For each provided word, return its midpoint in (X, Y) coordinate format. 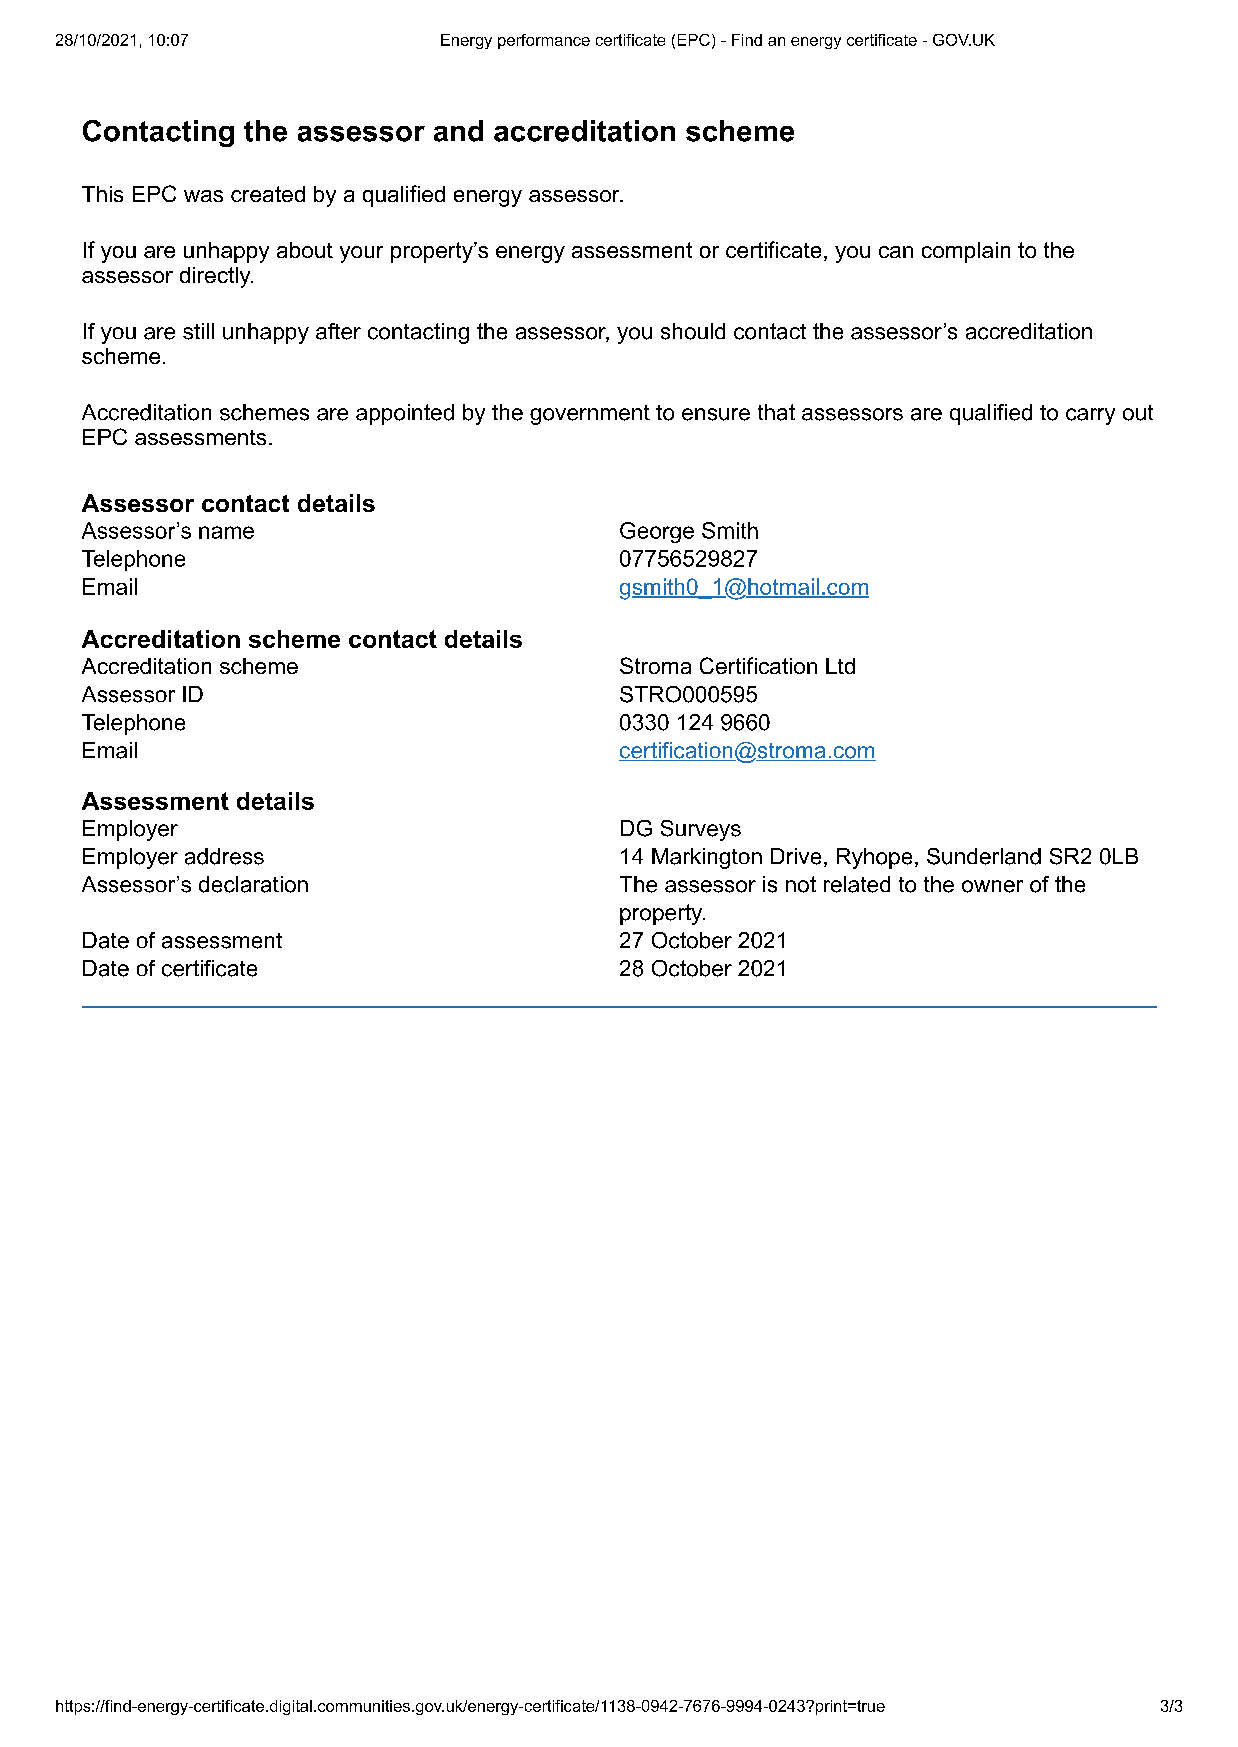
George (657, 532)
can (896, 252)
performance (544, 41)
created (268, 194)
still (198, 331)
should (693, 331)
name (226, 532)
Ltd (840, 666)
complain (966, 252)
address (224, 856)
